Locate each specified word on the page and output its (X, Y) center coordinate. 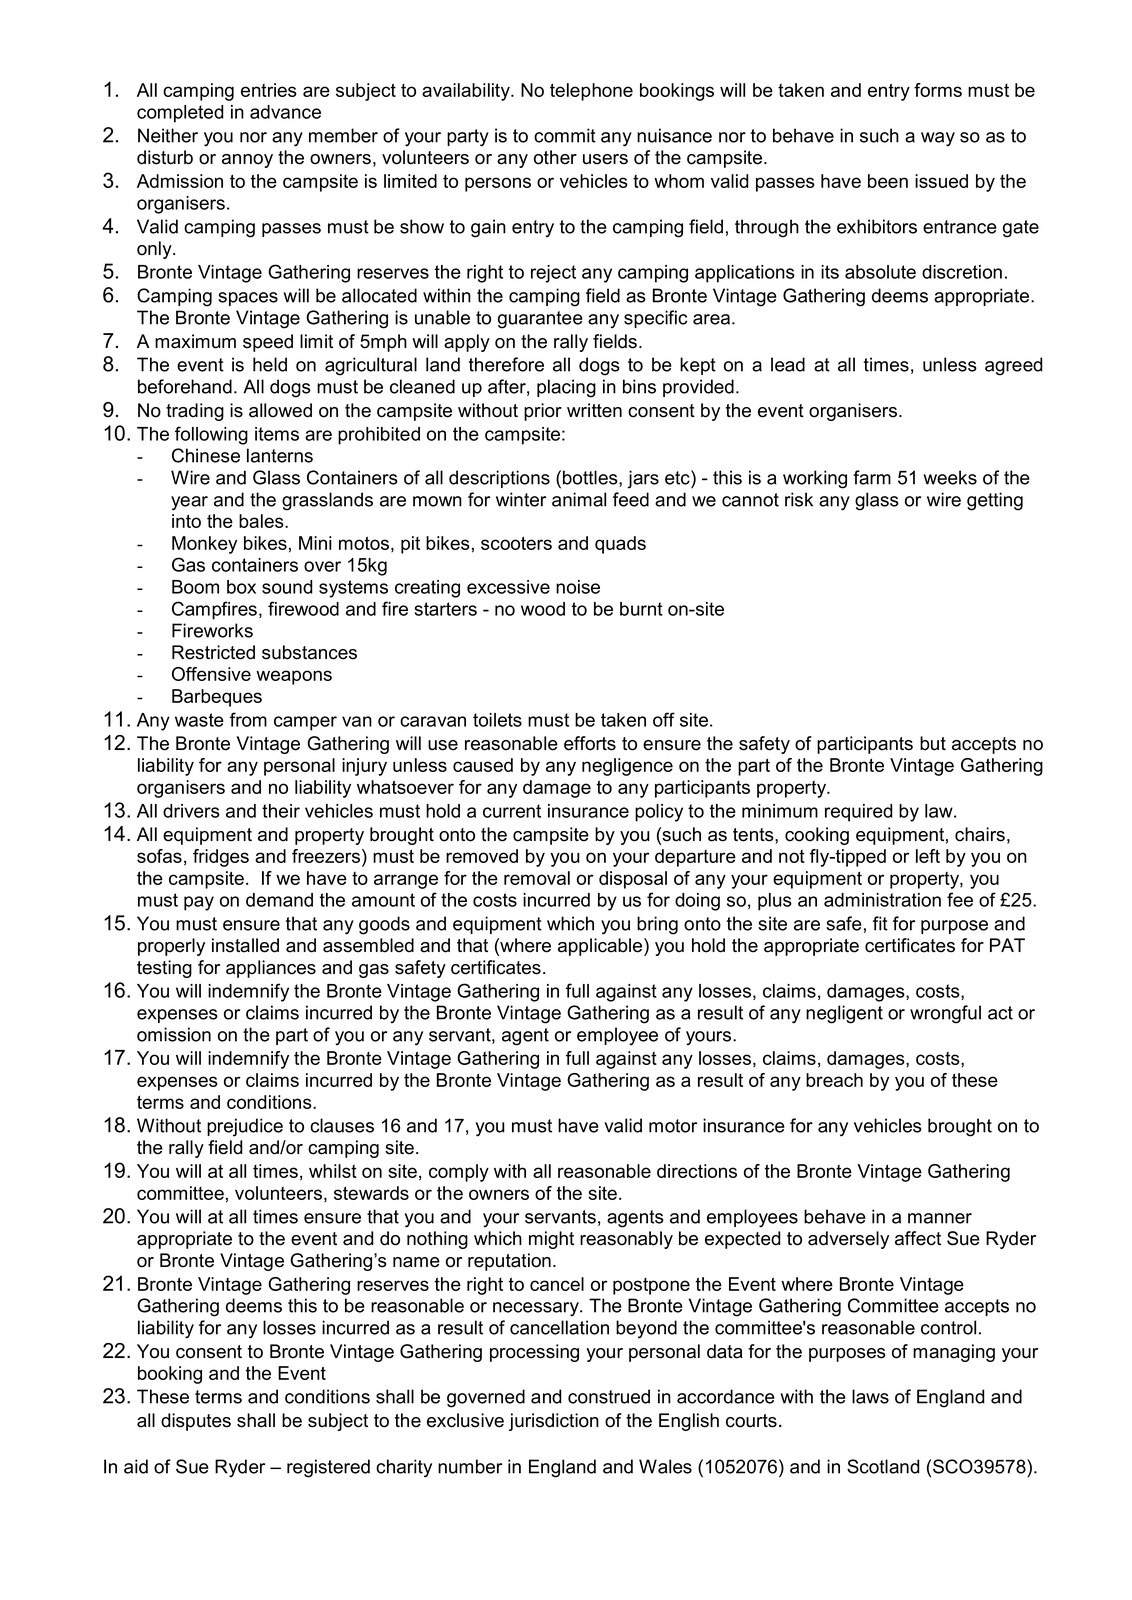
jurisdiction (554, 1422)
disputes (196, 1422)
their (281, 811)
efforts (590, 743)
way (938, 139)
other (555, 157)
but (933, 743)
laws (870, 1396)
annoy (247, 161)
